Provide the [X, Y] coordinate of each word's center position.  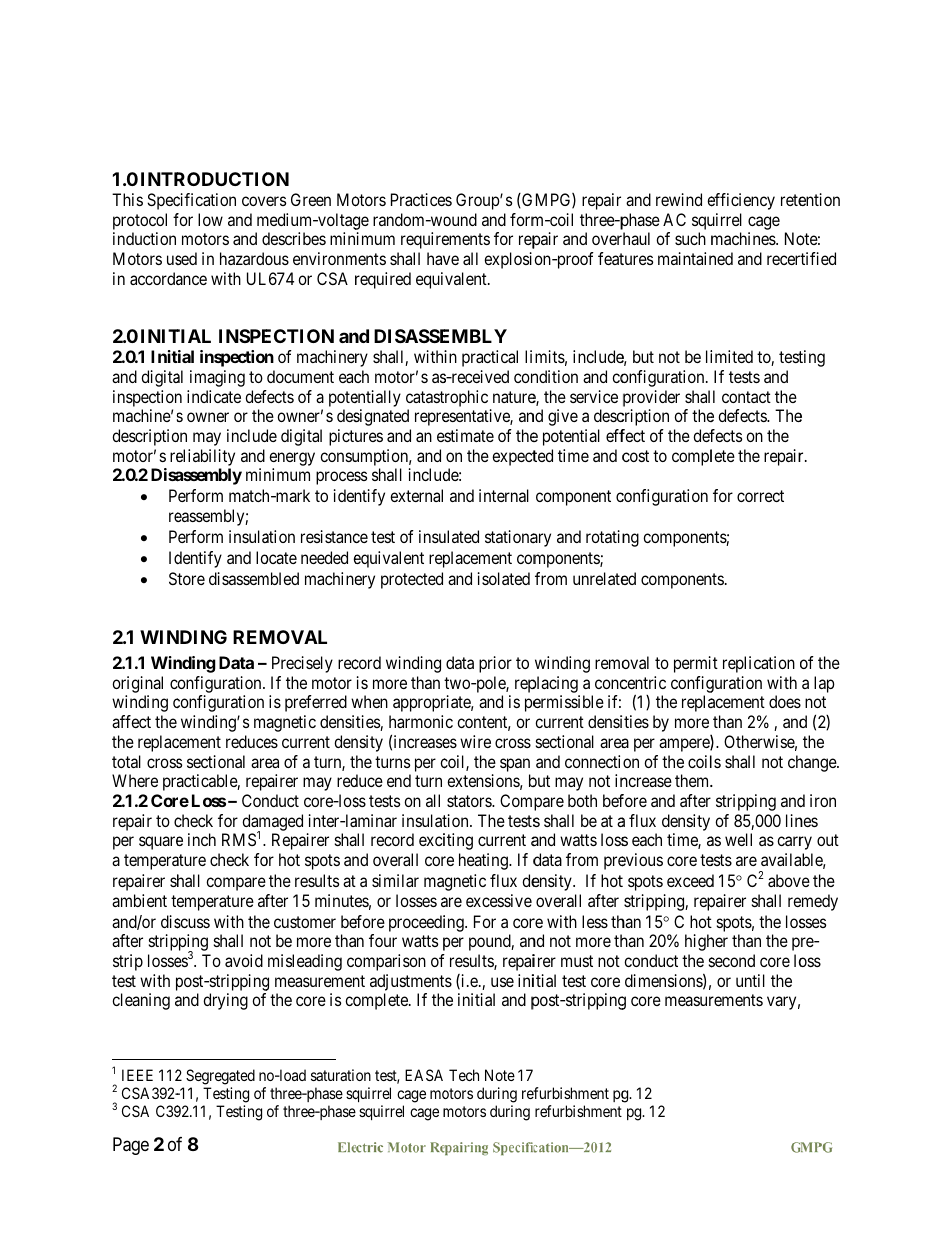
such [690, 238]
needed [324, 557]
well [738, 839]
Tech [464, 1075]
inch [202, 839]
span [515, 765]
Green [311, 199]
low [210, 219]
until [750, 980]
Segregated [220, 1077]
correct [760, 496]
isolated [504, 578]
